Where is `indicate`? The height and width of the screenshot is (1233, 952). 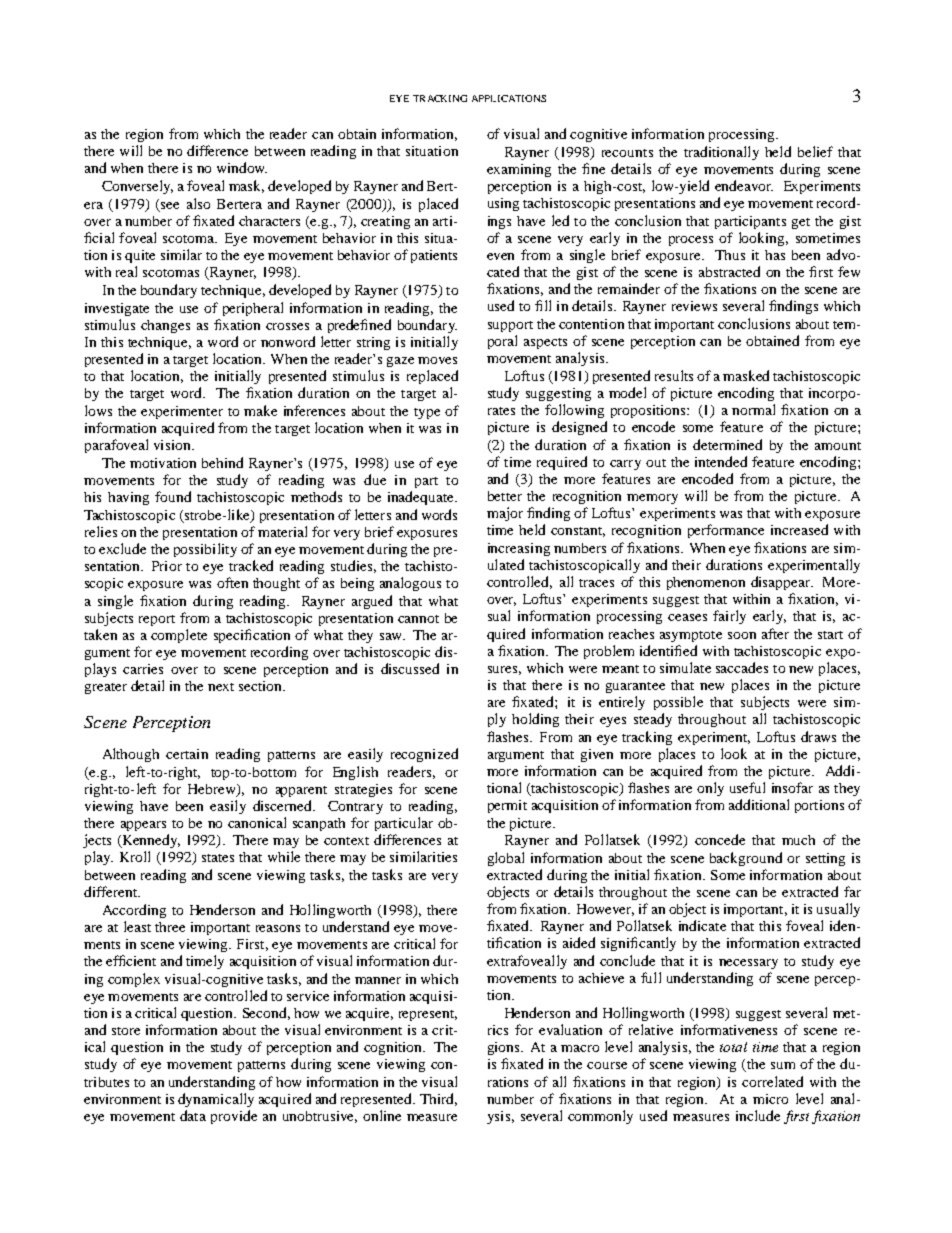 indicate is located at coordinates (702, 925).
